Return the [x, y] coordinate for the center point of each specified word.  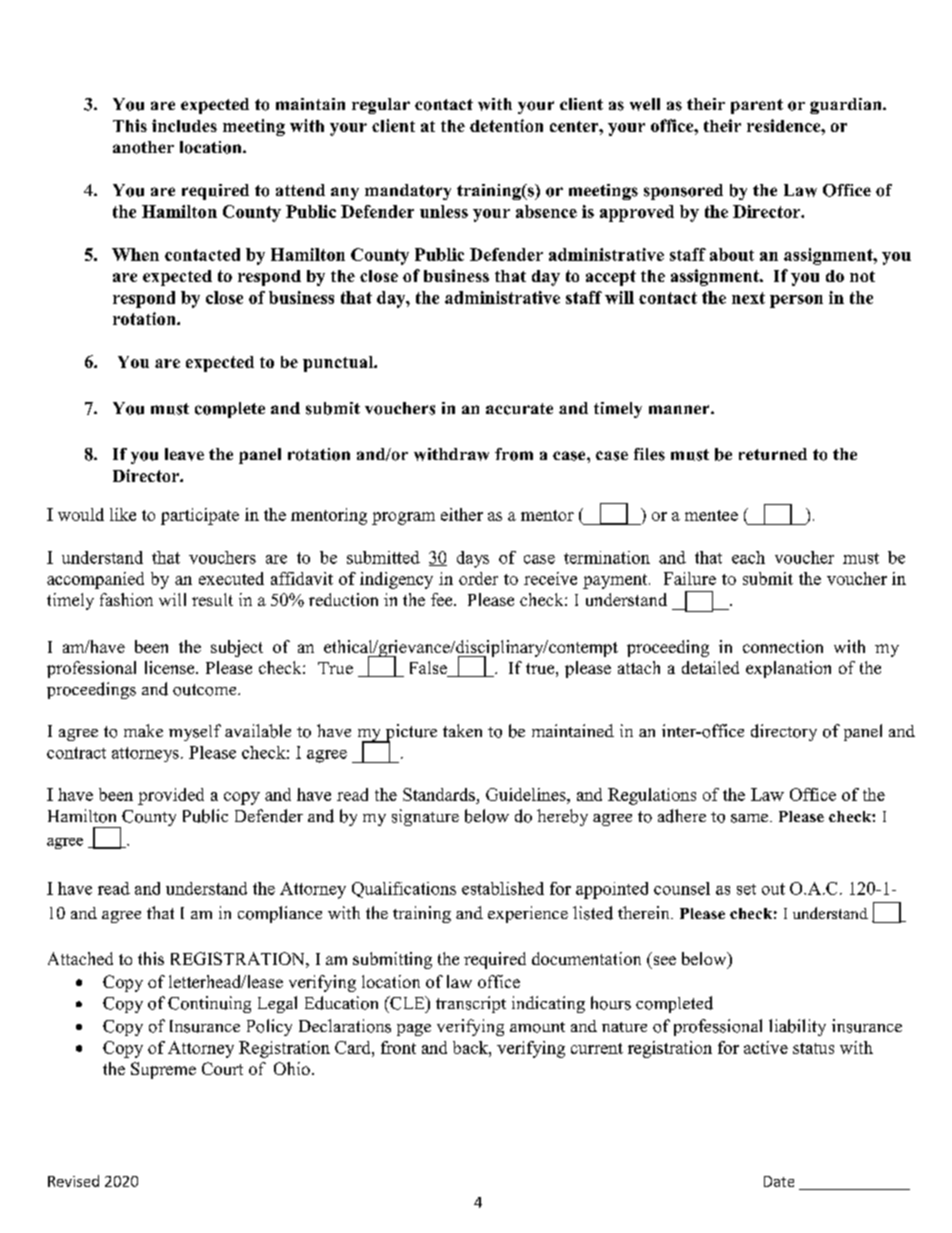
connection [783, 646]
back [471, 1047]
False [429, 669]
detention [506, 125]
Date [779, 1181]
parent [757, 106]
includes [184, 125]
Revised [73, 1181]
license [171, 667]
